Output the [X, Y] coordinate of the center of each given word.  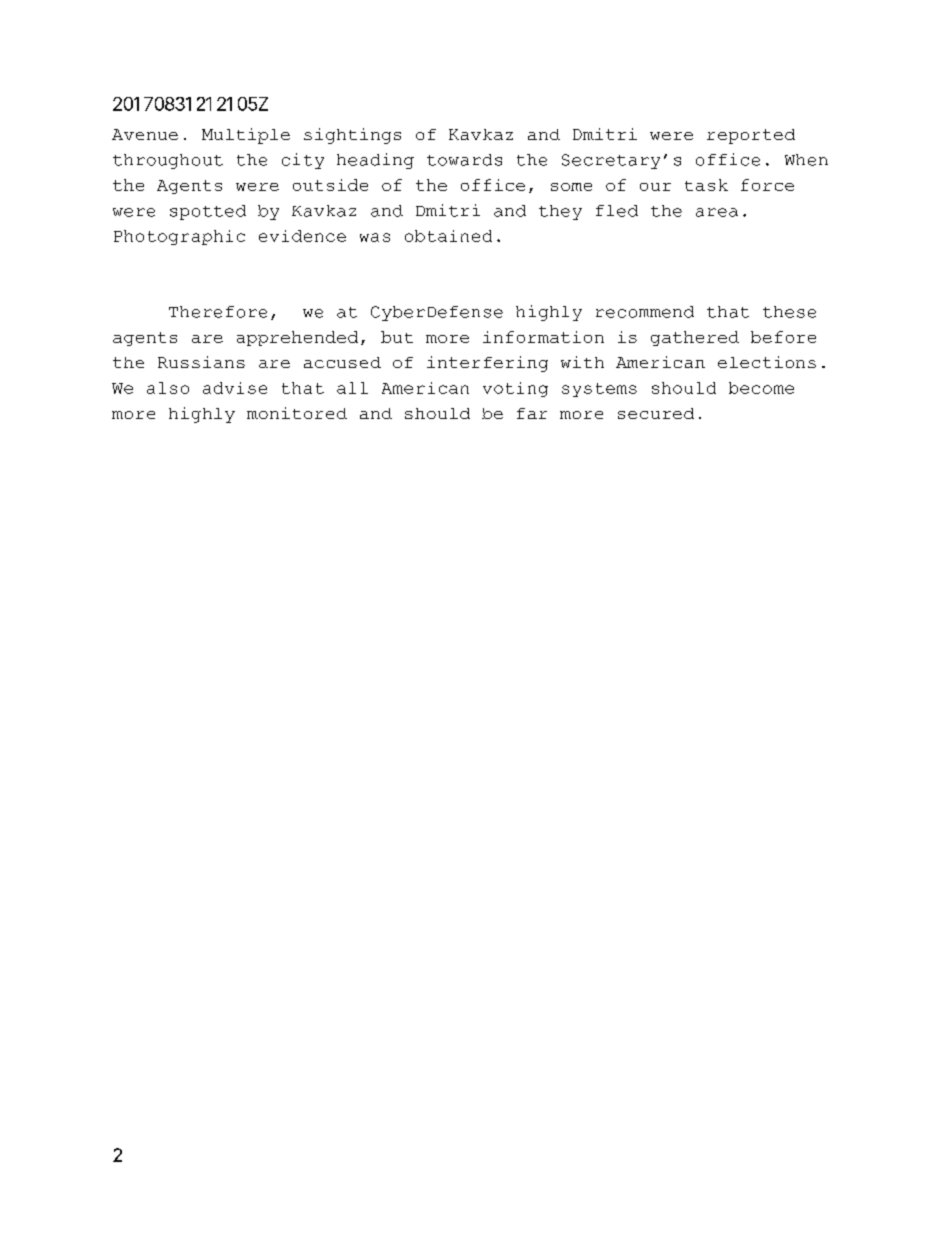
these [789, 312]
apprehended [297, 338]
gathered [695, 338]
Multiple [246, 136]
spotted [208, 212]
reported [751, 136]
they [560, 212]
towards [464, 160]
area [717, 212]
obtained [448, 236]
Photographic [179, 237]
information [543, 337]
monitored [297, 413]
